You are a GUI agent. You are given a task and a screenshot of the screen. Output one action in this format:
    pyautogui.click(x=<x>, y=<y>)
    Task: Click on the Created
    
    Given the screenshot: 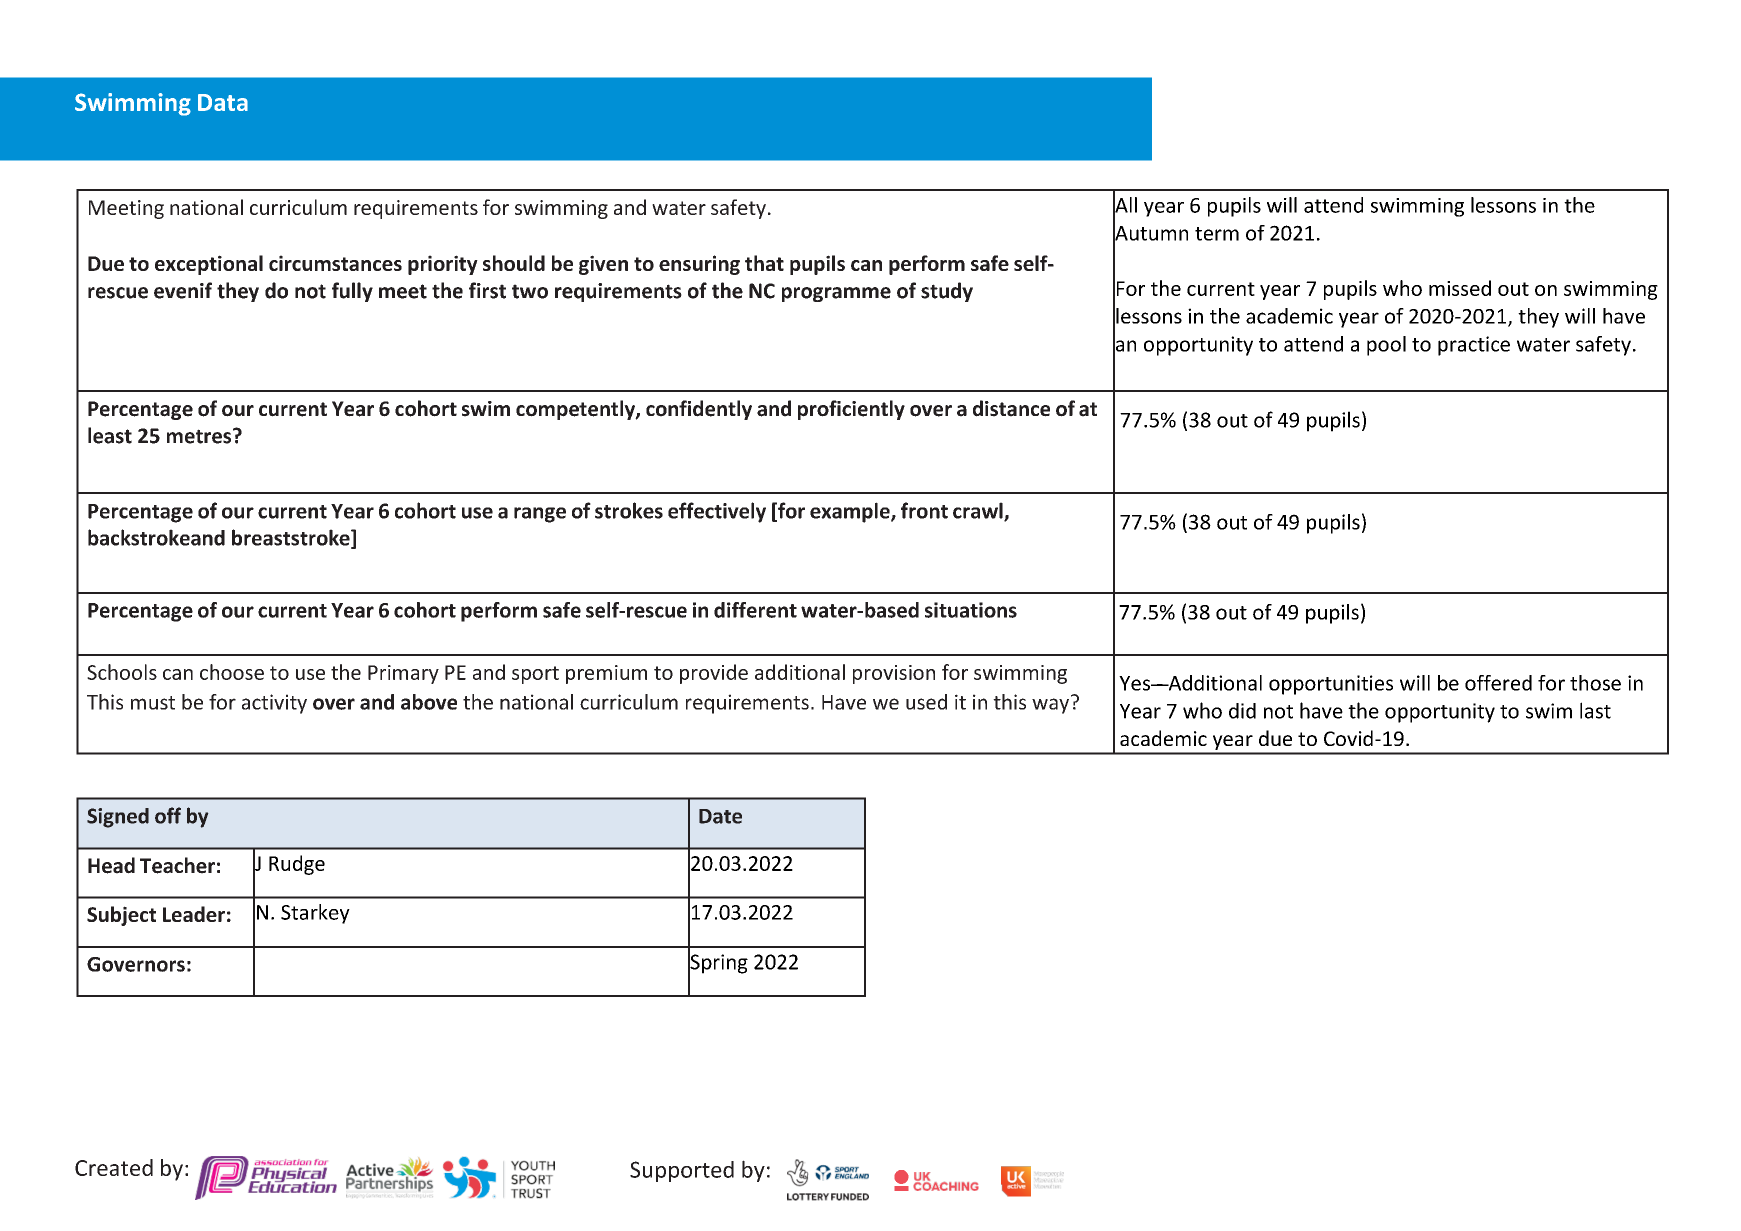 What is the action you would take?
    pyautogui.click(x=114, y=1167)
